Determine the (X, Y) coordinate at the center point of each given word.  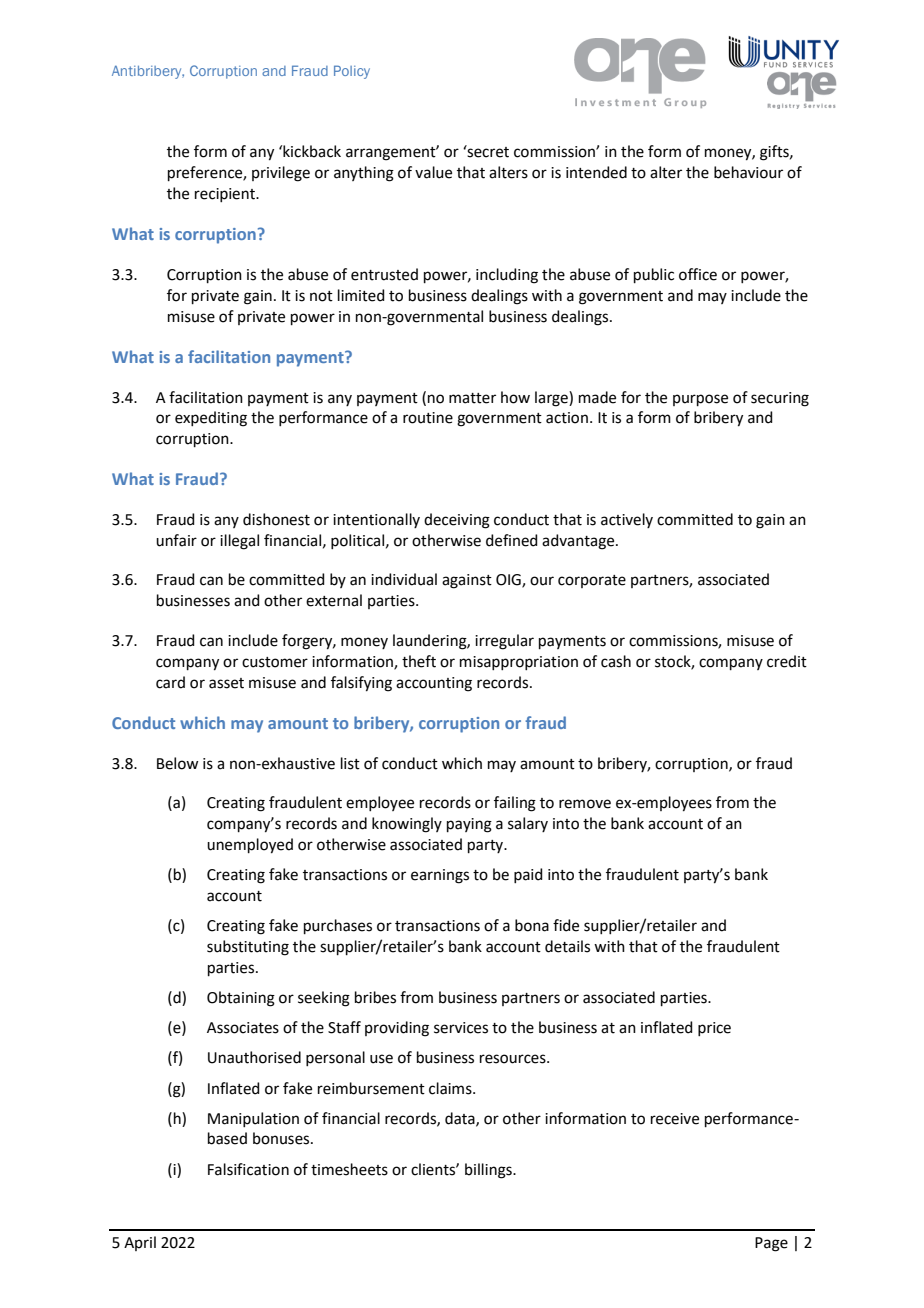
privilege (281, 174)
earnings (440, 876)
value (433, 172)
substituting (248, 948)
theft (419, 661)
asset (226, 683)
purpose (700, 400)
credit (787, 661)
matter (472, 398)
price (714, 1029)
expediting (211, 419)
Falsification (248, 1169)
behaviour (748, 172)
